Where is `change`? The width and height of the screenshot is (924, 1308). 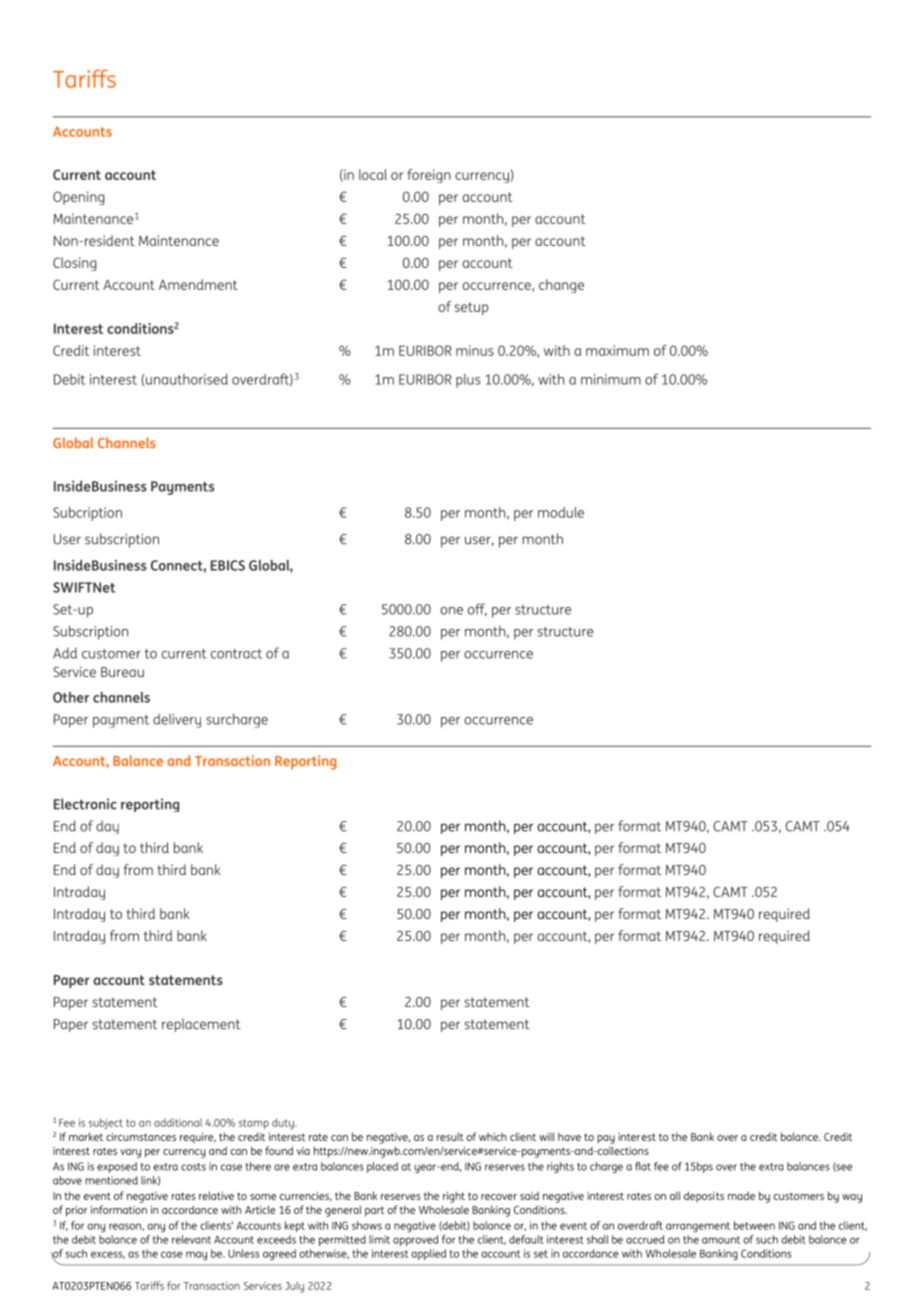
change is located at coordinates (561, 286).
